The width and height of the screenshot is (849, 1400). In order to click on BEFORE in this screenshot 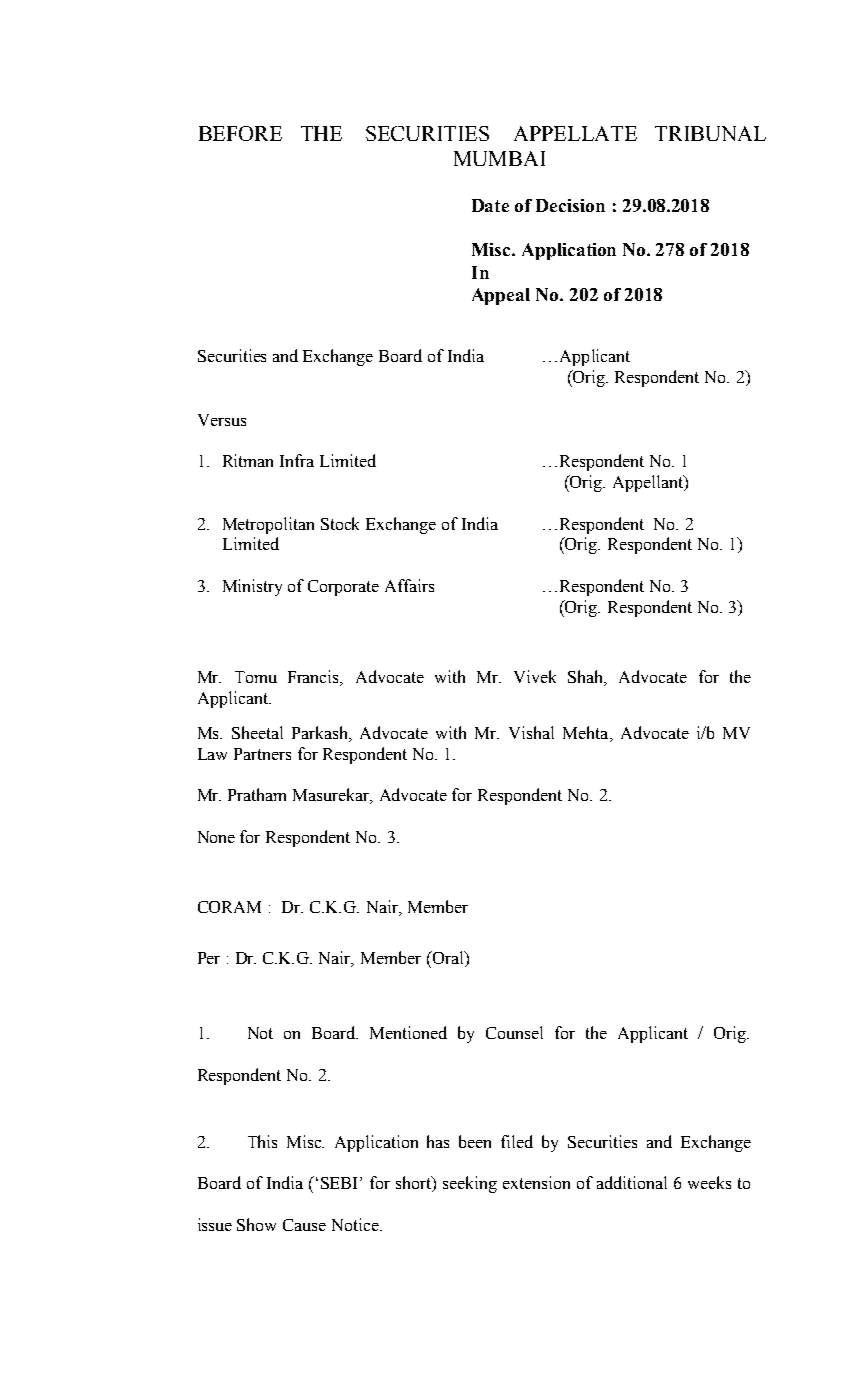, I will do `click(240, 133)`.
